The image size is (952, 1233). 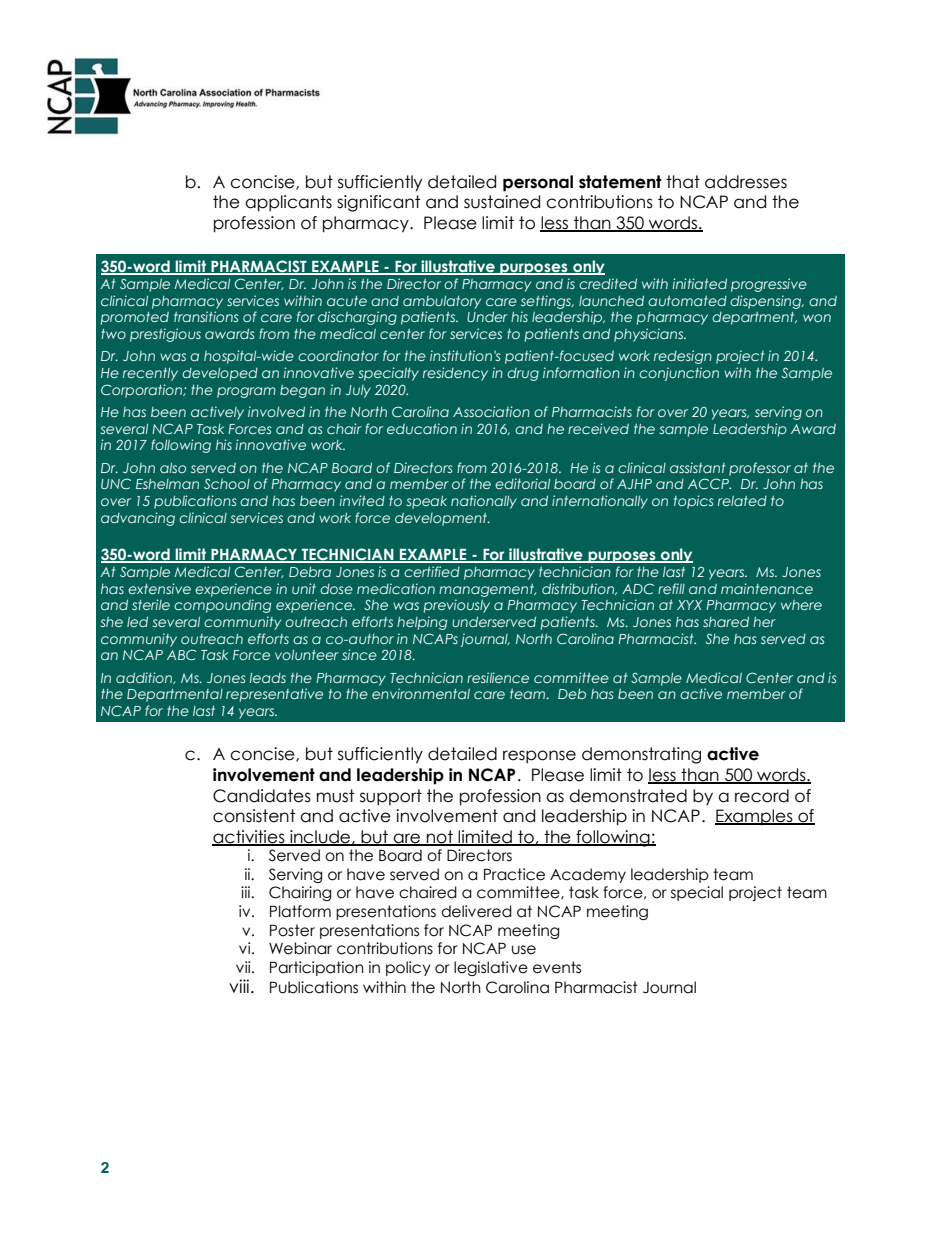 I want to click on viii, so click(x=240, y=986).
